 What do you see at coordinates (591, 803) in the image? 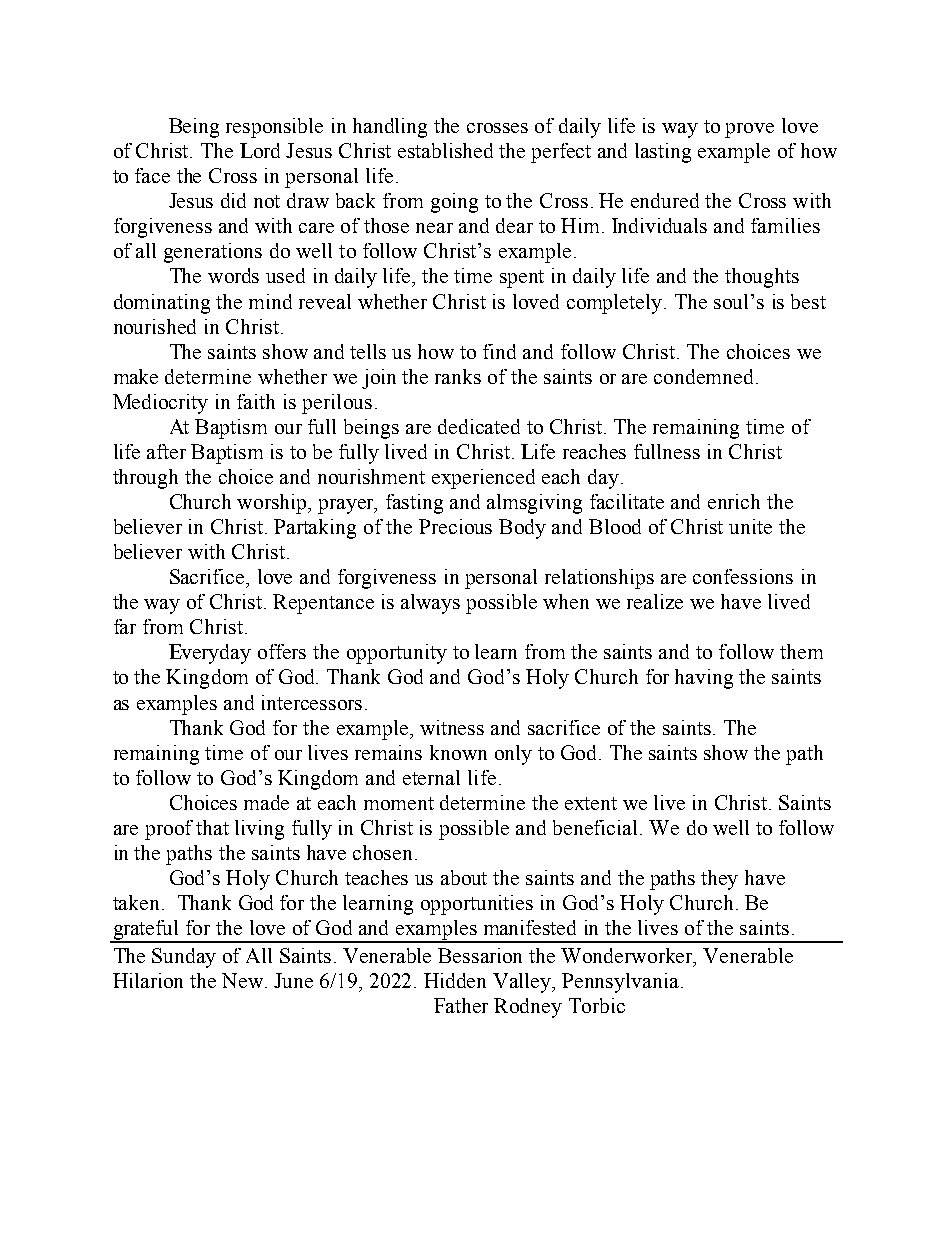
I see `extent` at bounding box center [591, 803].
